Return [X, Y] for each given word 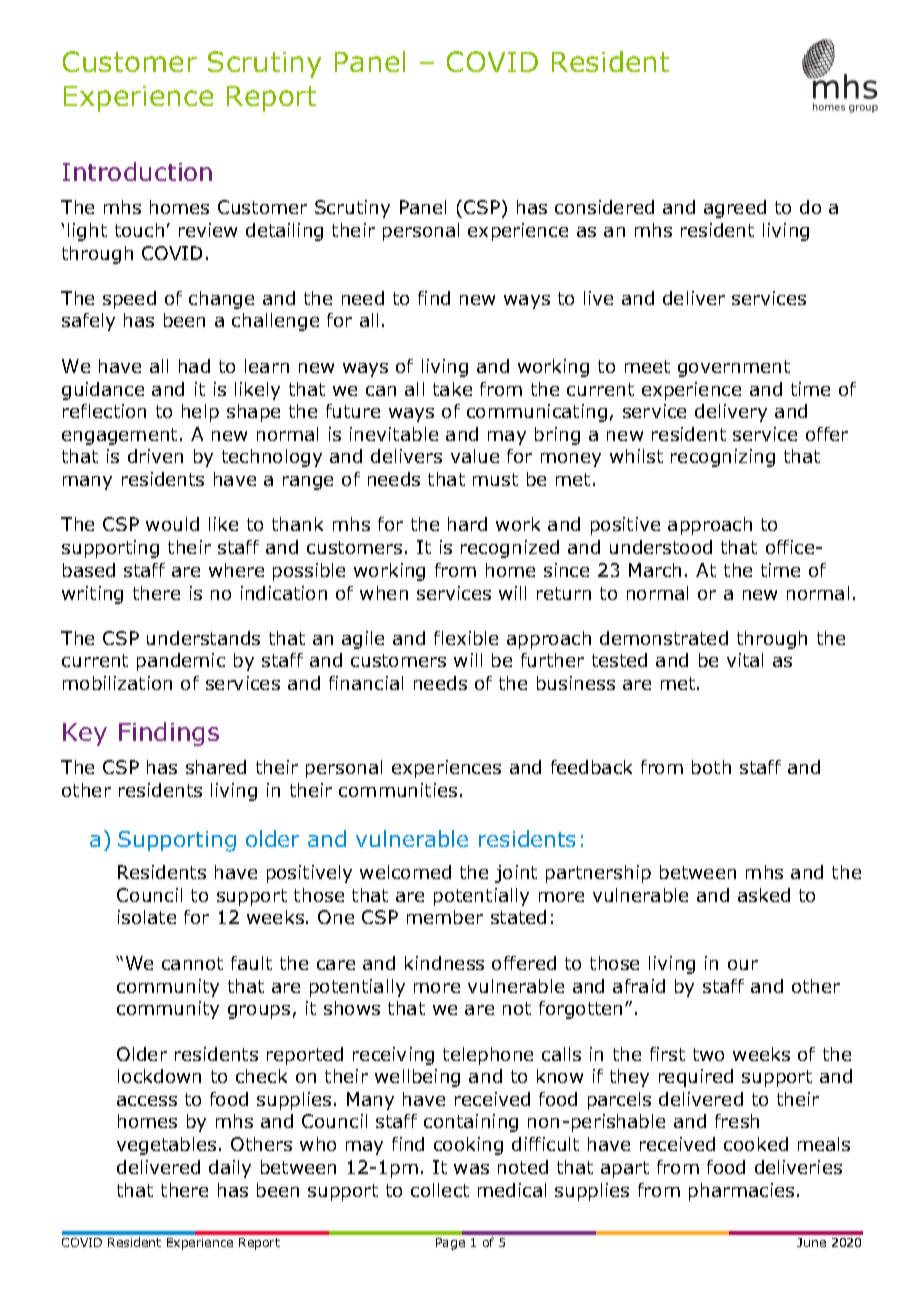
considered [604, 207]
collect [440, 1190]
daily [230, 1169]
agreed [735, 209]
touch [139, 230]
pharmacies [741, 1192]
